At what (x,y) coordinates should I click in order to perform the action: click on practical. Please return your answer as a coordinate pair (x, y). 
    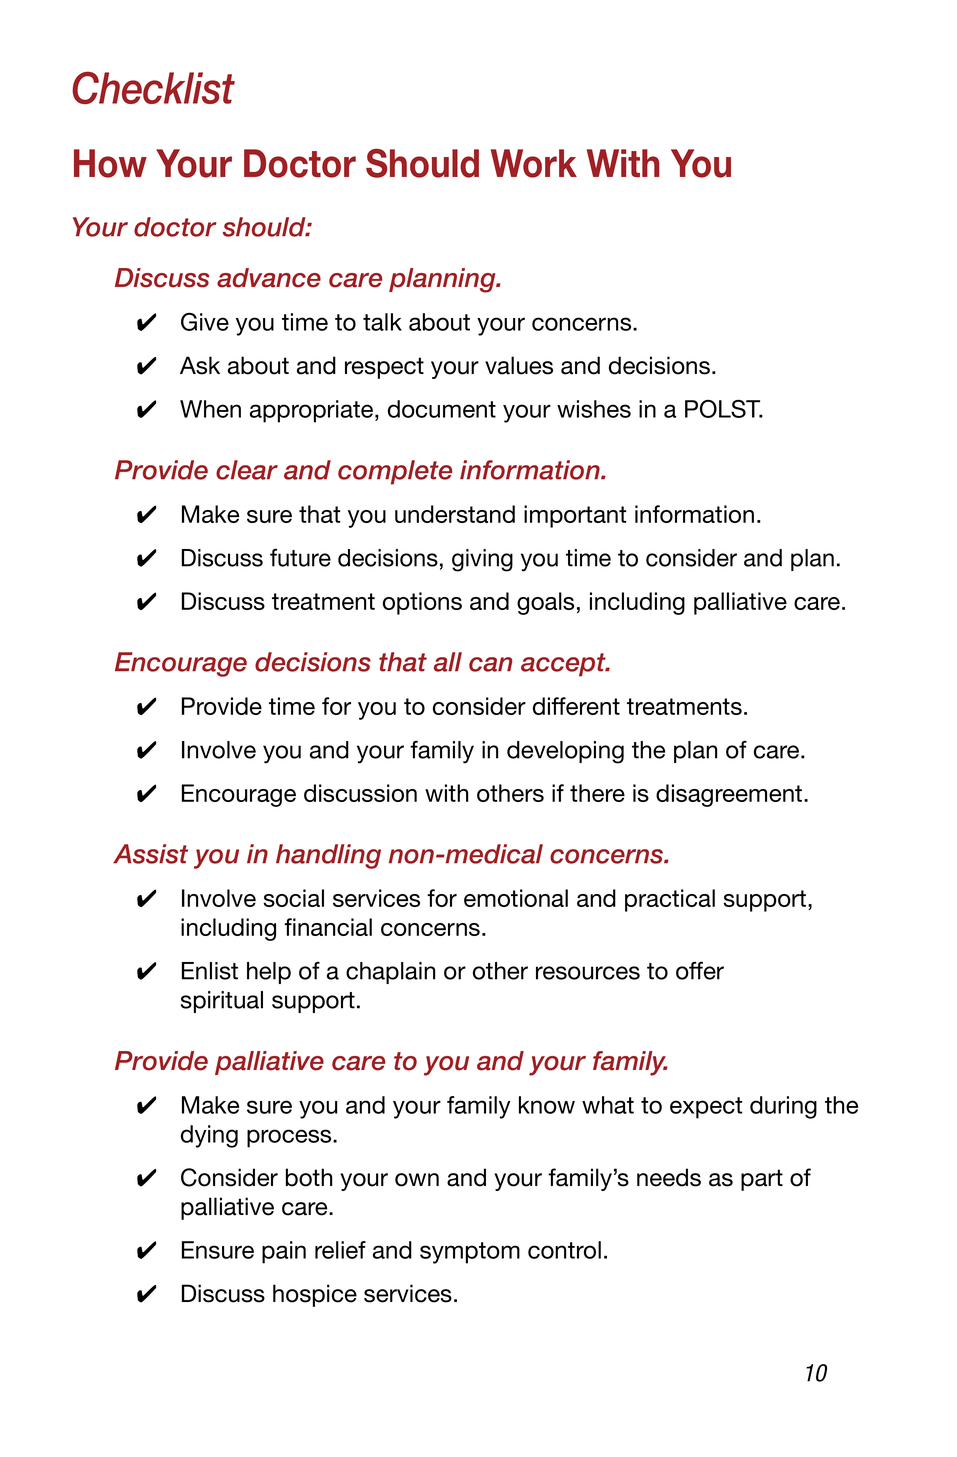
    Looking at the image, I should click on (670, 900).
